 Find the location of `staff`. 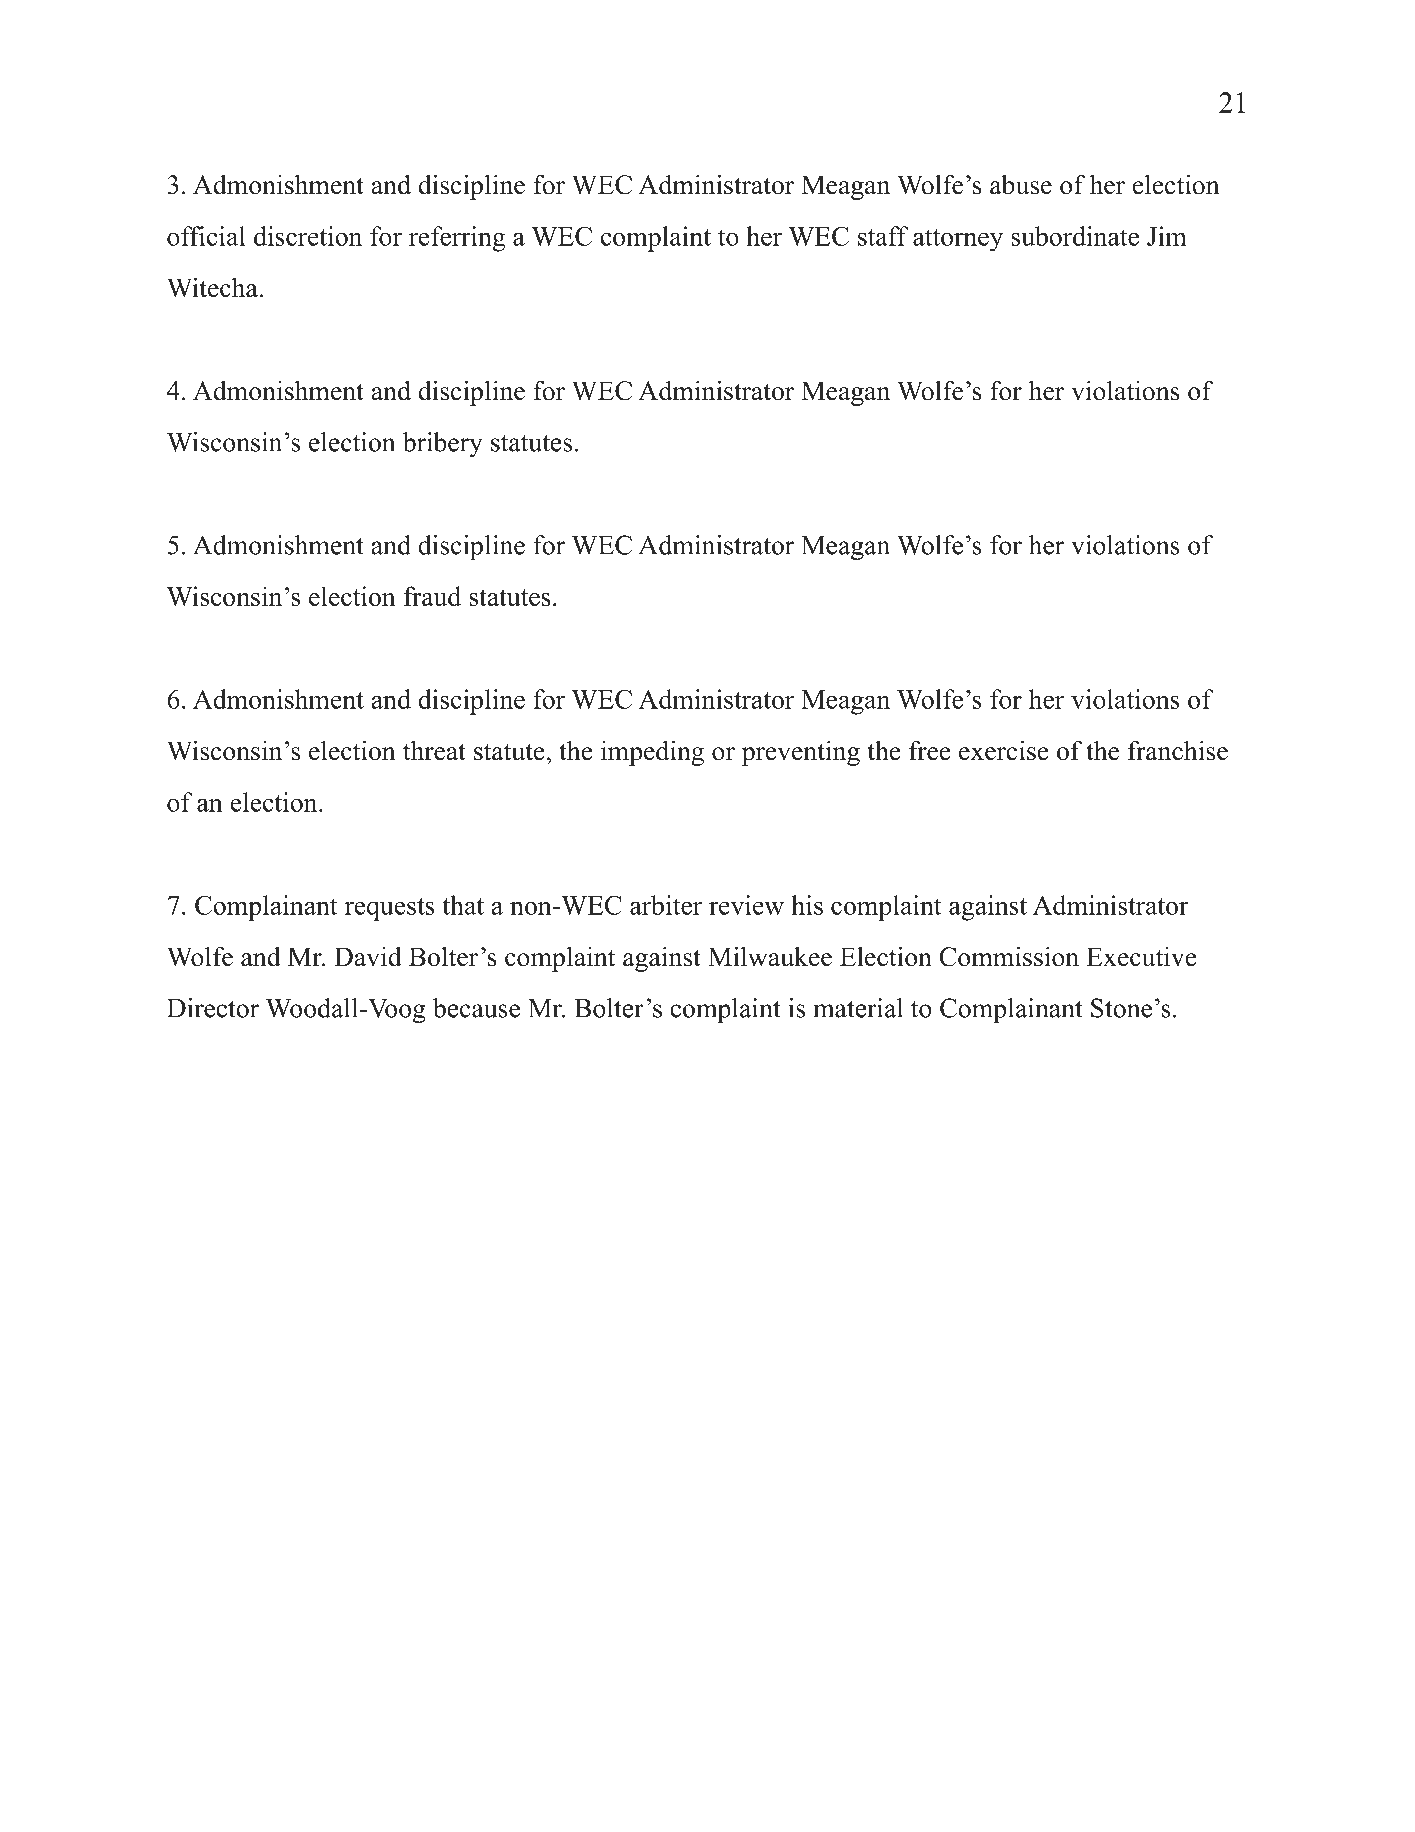

staff is located at coordinates (883, 236).
